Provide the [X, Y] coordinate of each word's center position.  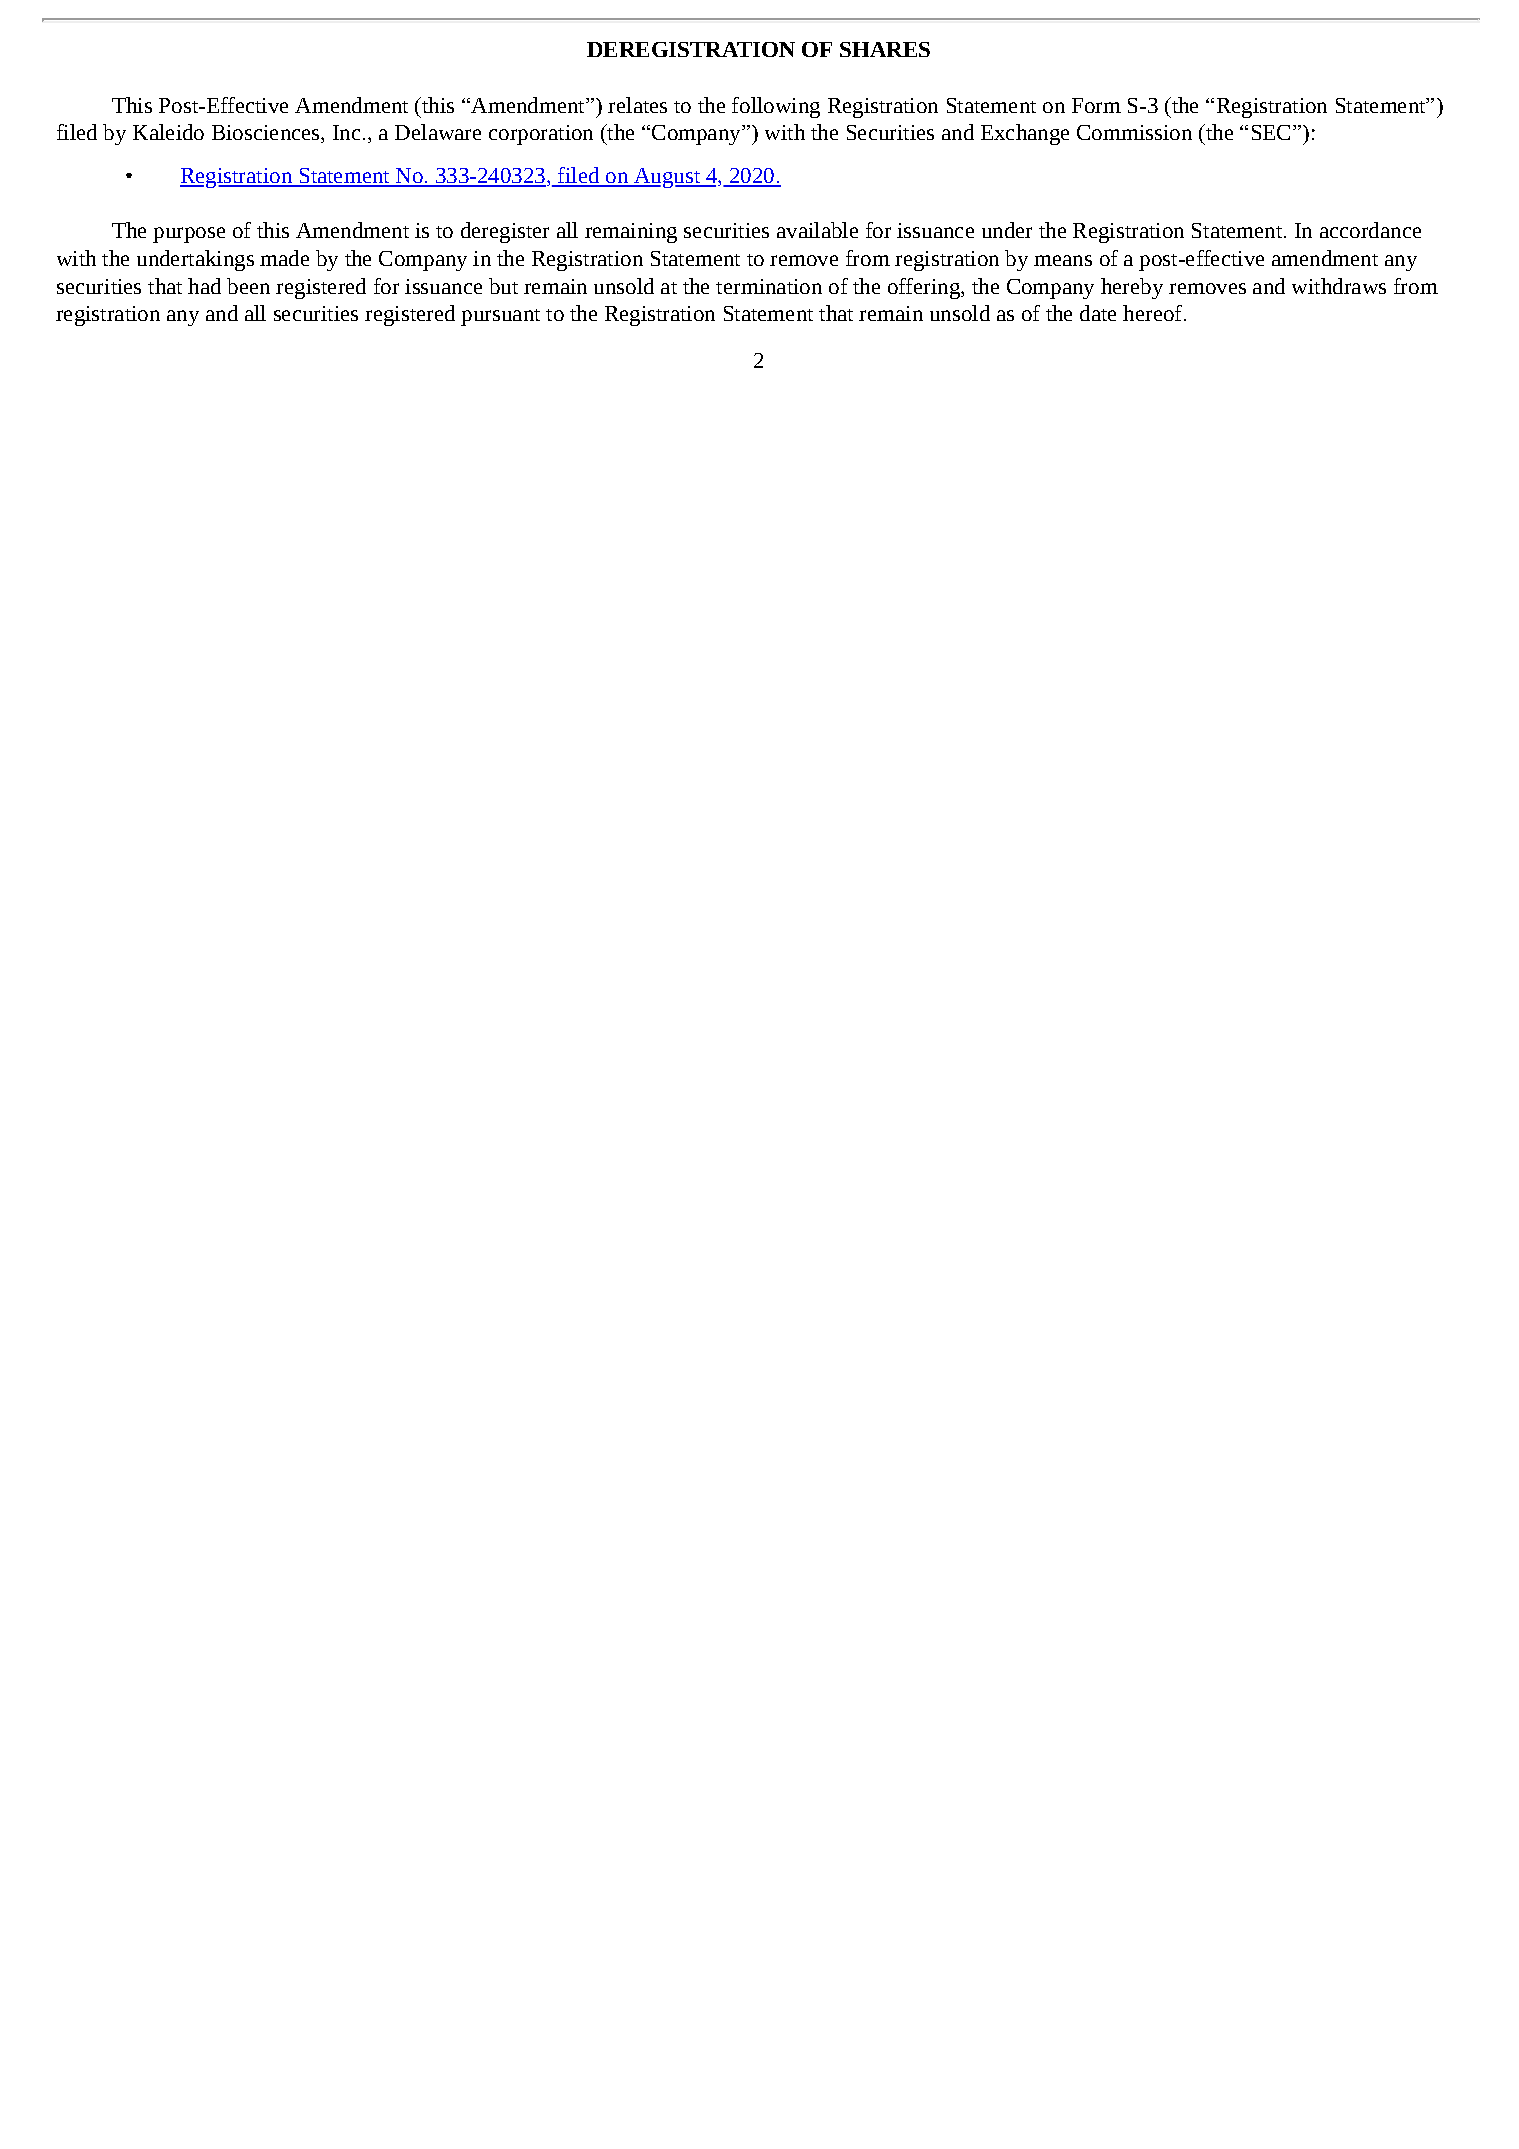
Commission [1134, 132]
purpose [189, 235]
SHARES [885, 49]
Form [1096, 105]
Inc [346, 132]
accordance [1370, 230]
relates [637, 105]
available [817, 230]
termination [769, 286]
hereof [1154, 313]
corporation [541, 135]
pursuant [500, 317]
